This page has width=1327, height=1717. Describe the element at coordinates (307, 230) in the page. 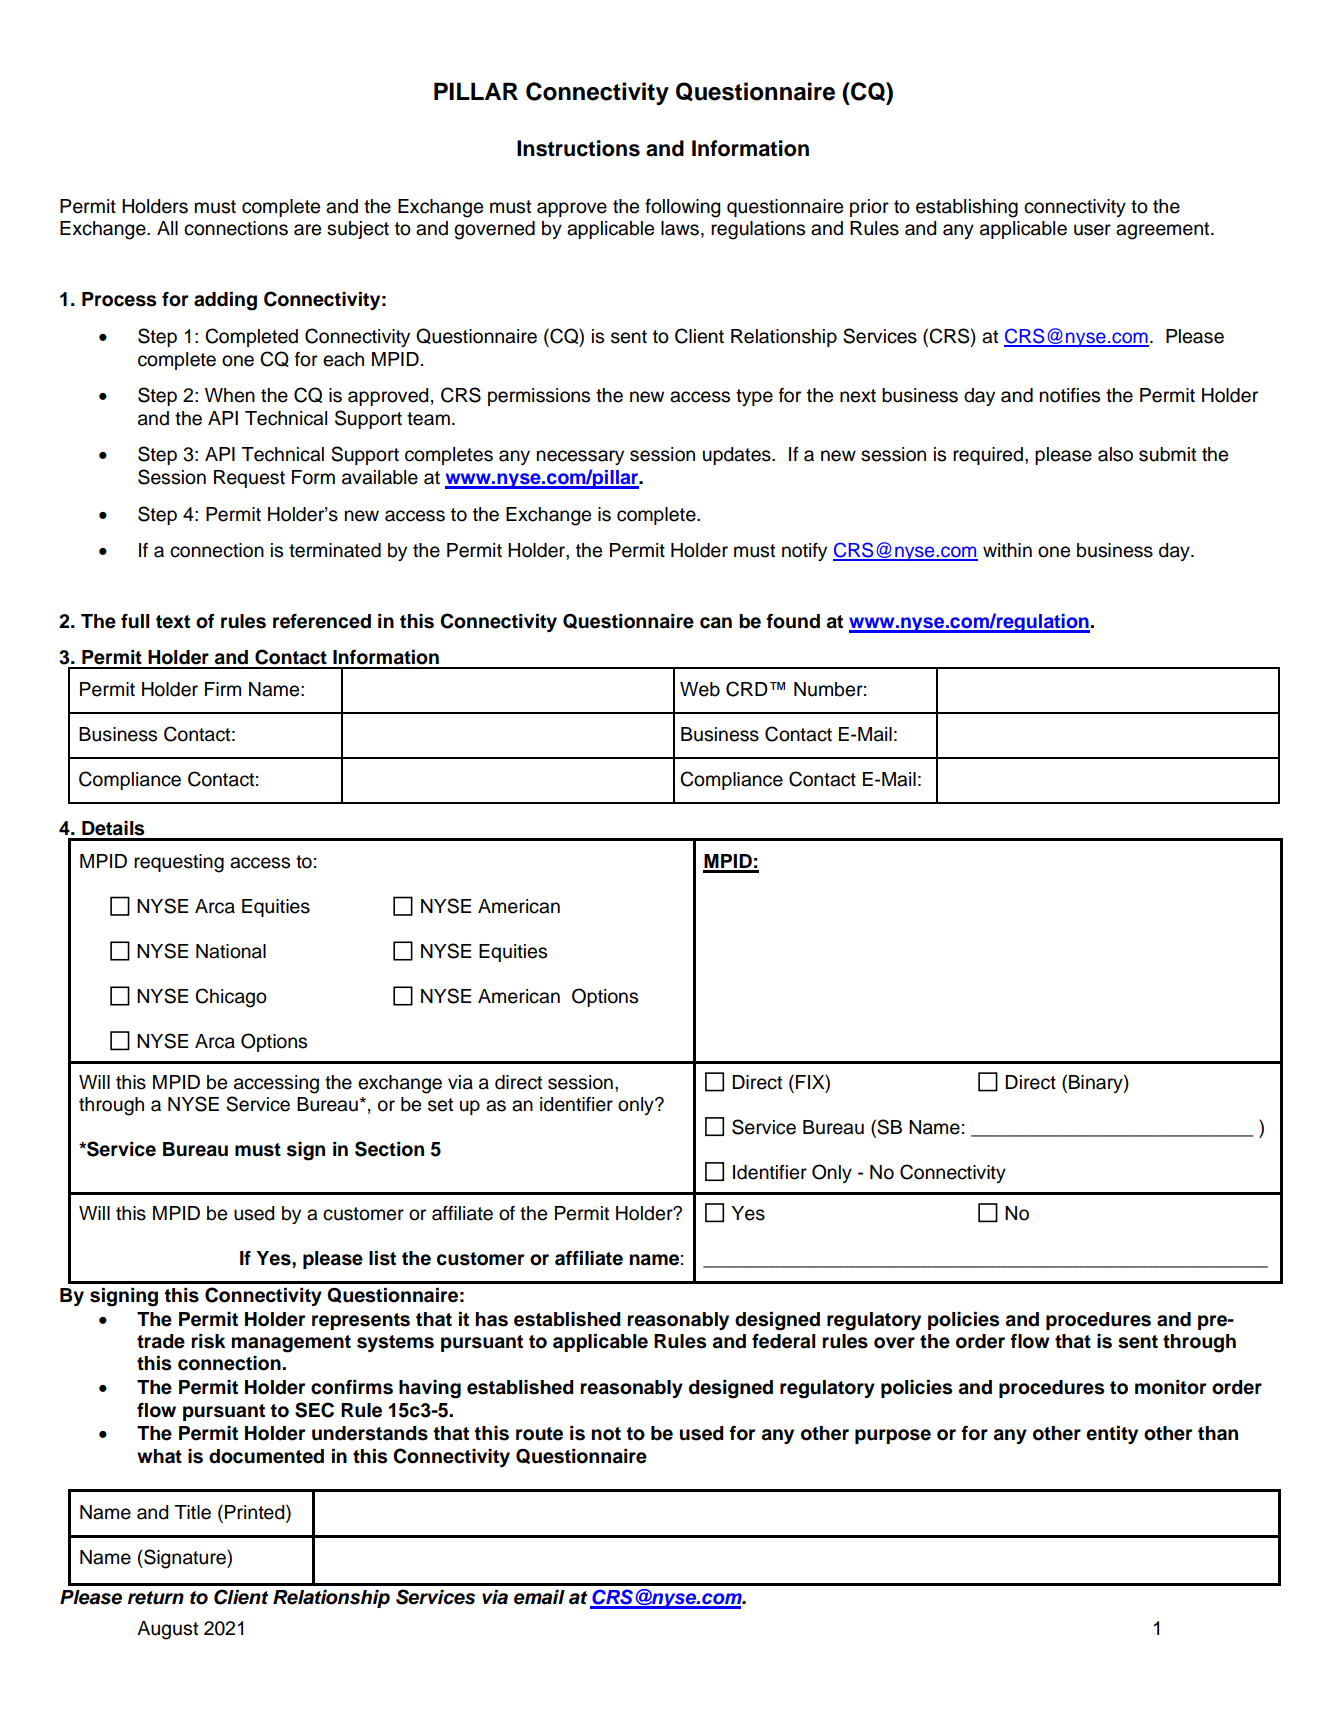

I see `are` at that location.
